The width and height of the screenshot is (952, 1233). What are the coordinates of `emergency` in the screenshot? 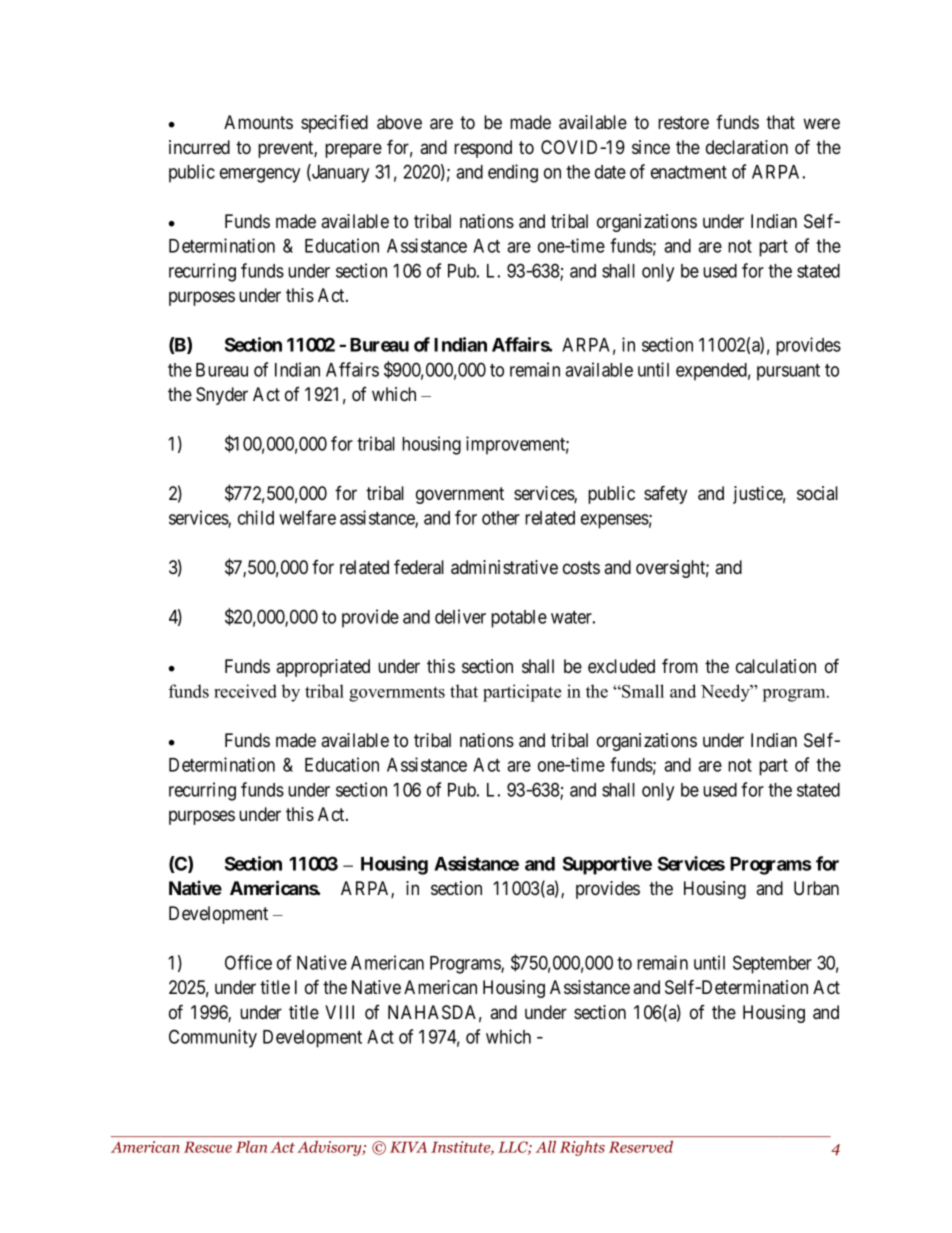 It's located at (260, 175).
